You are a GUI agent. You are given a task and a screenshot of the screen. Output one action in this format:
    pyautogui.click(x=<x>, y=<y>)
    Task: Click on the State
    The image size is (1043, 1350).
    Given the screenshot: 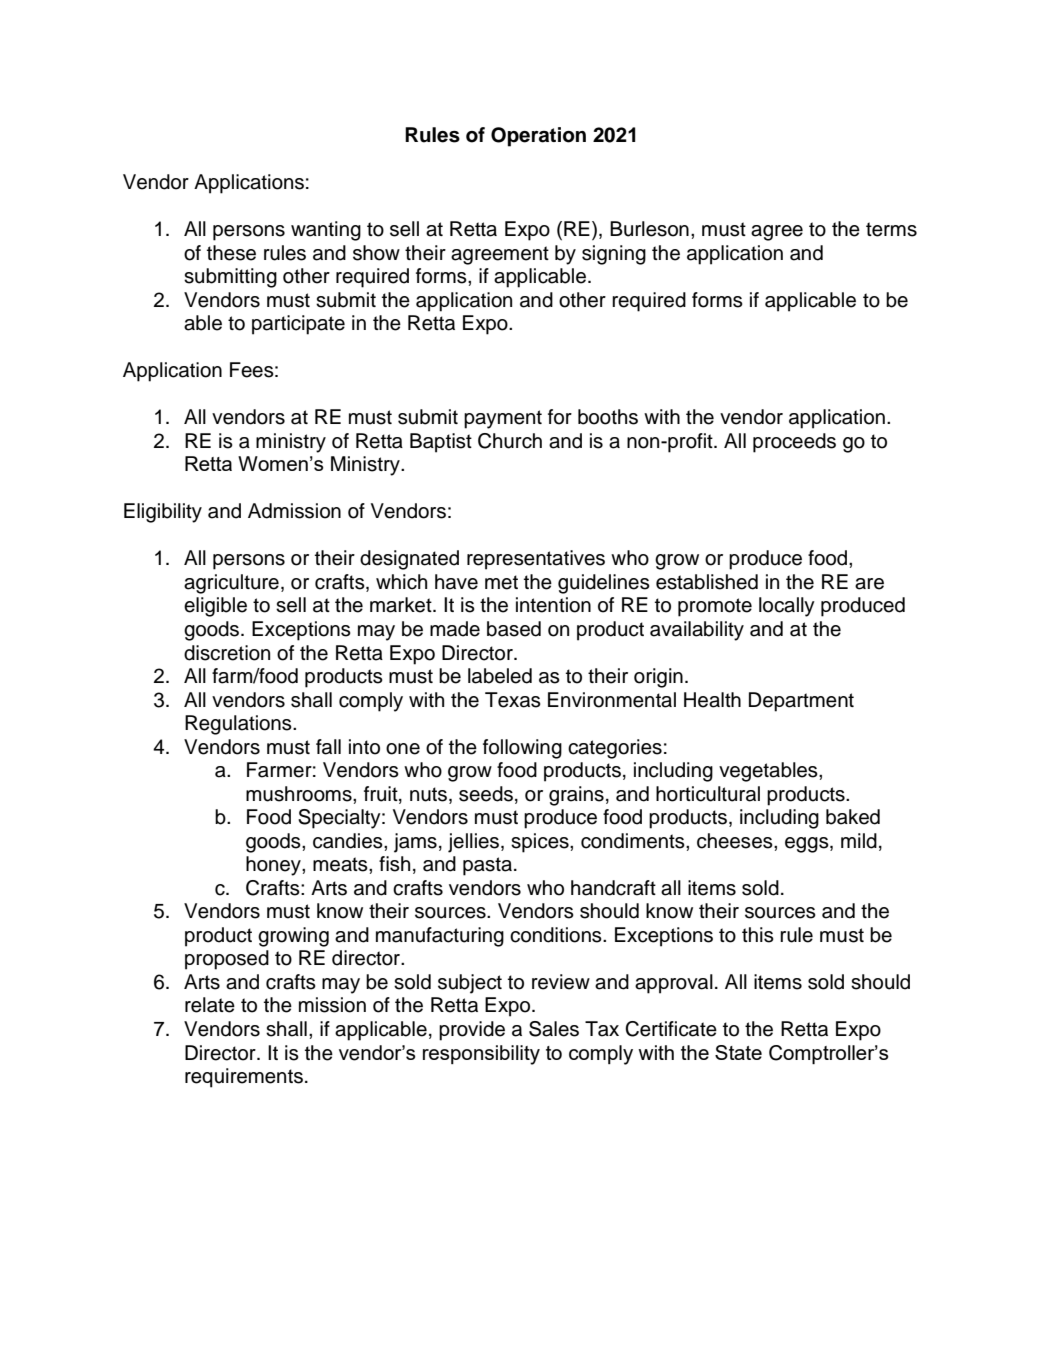 What is the action you would take?
    pyautogui.click(x=738, y=1052)
